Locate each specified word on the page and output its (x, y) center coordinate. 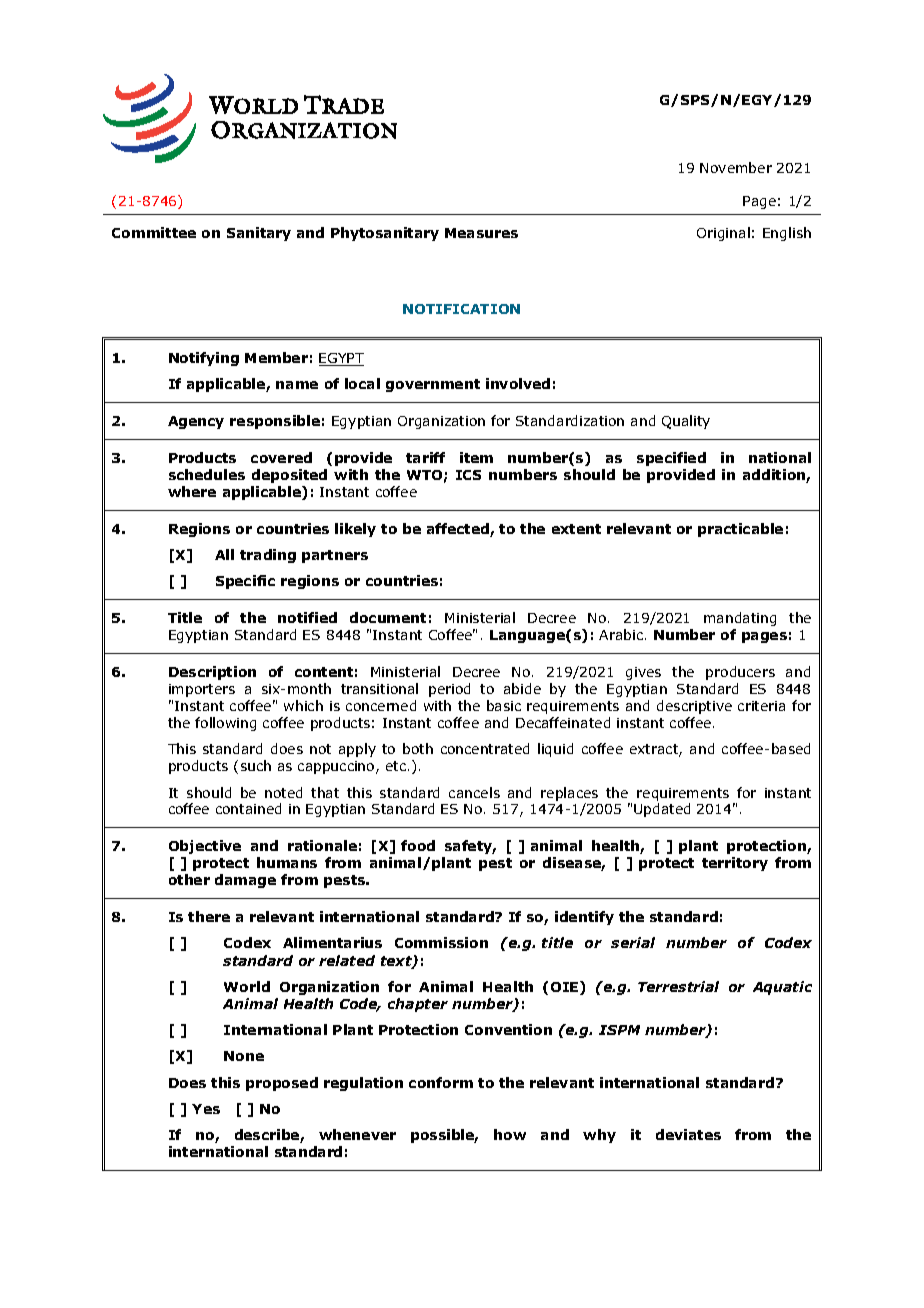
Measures (481, 233)
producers (740, 673)
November (736, 167)
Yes (206, 1109)
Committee (154, 232)
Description (212, 673)
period (449, 690)
